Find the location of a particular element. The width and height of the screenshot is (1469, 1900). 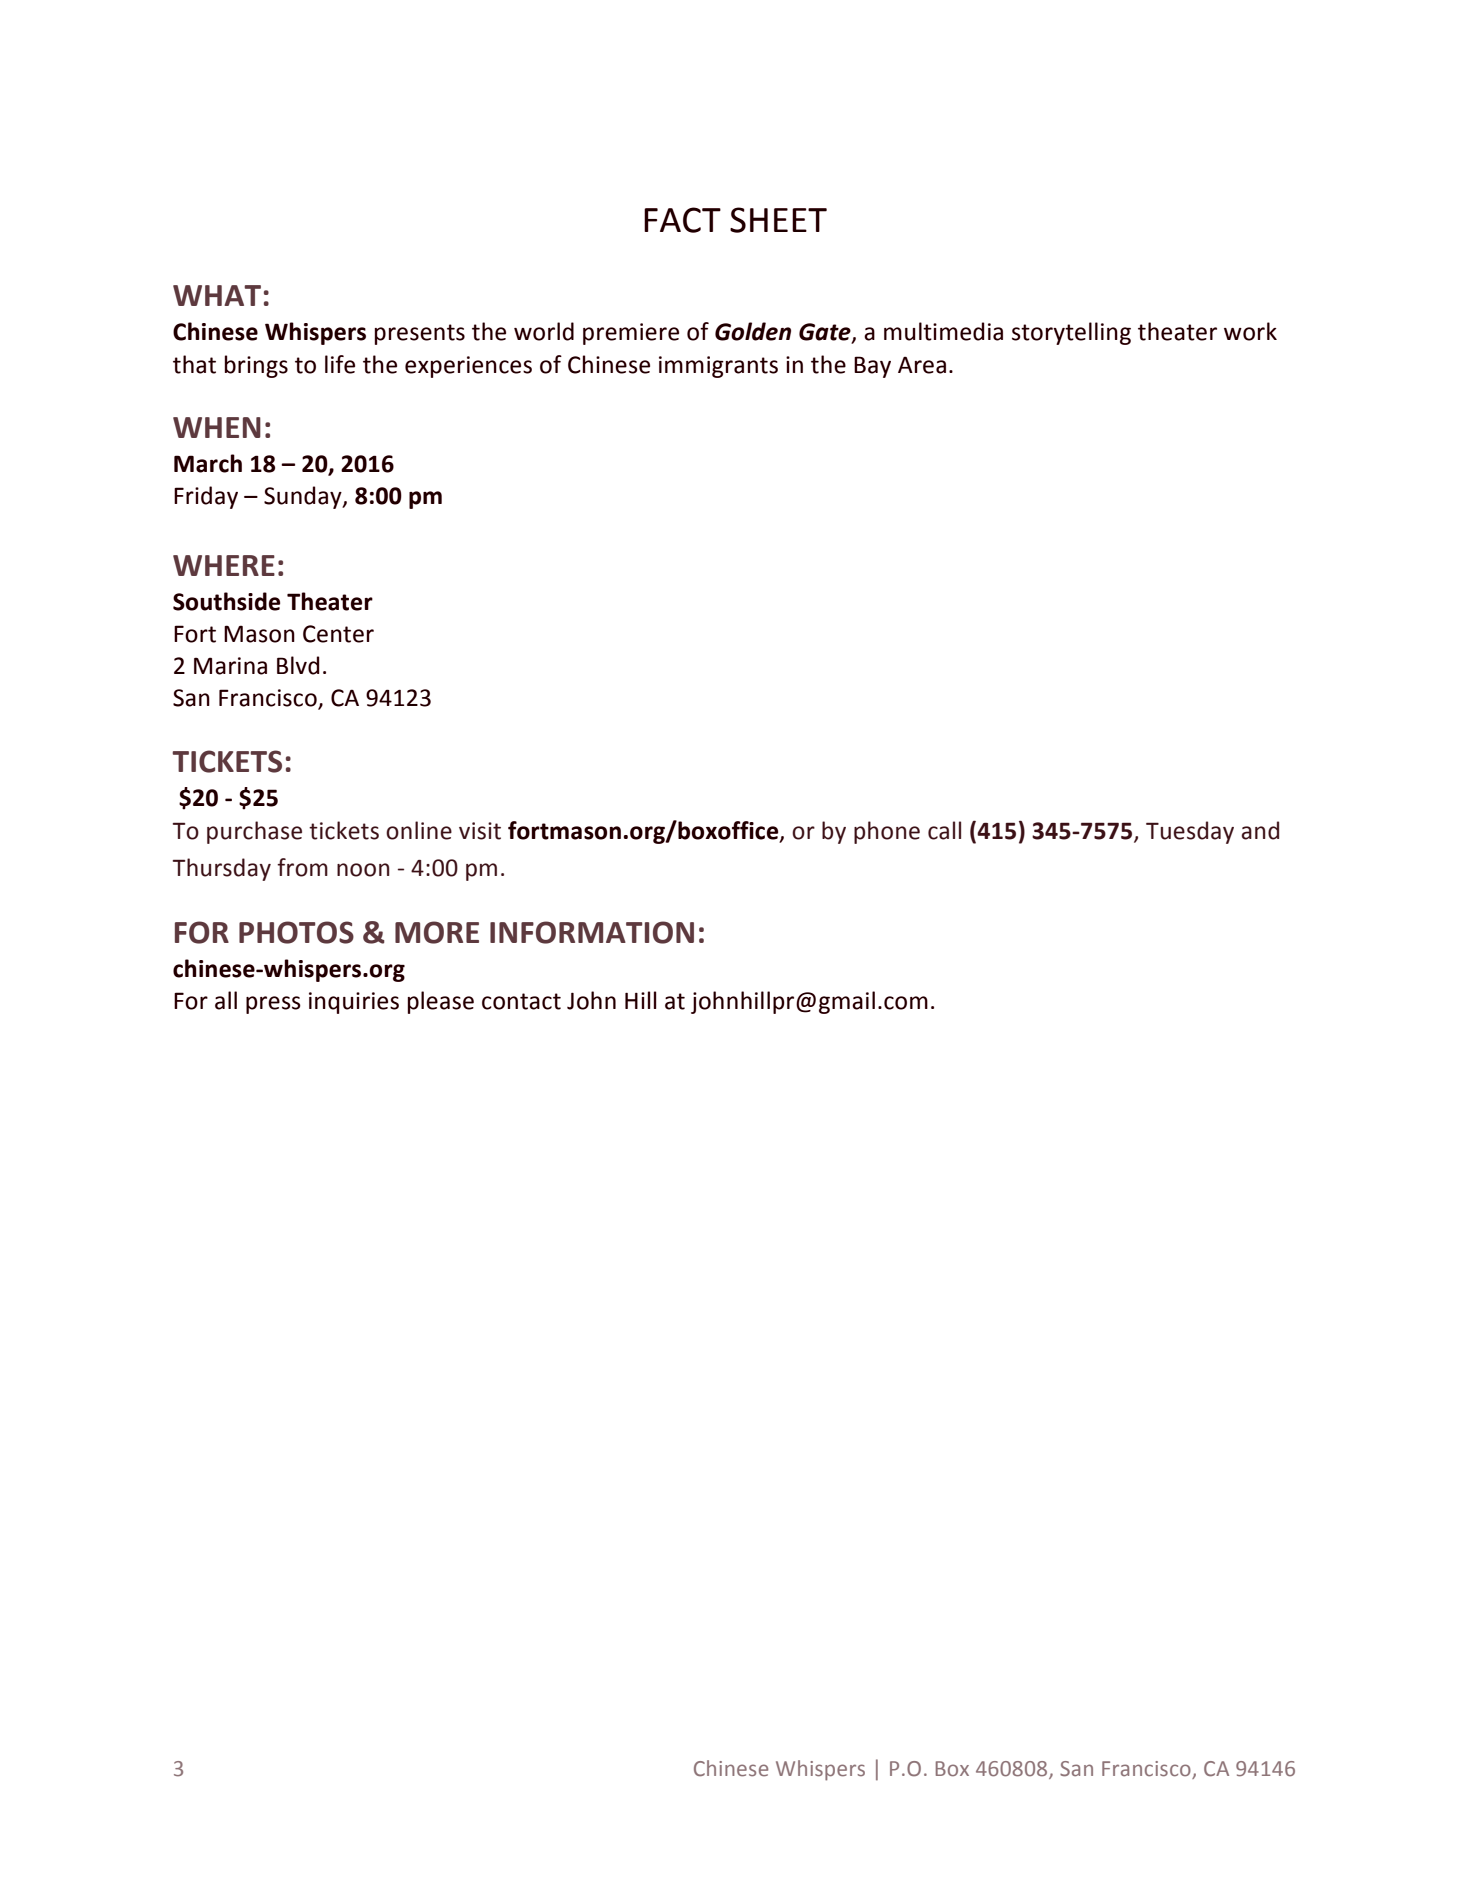

WHAT is located at coordinates (217, 295).
